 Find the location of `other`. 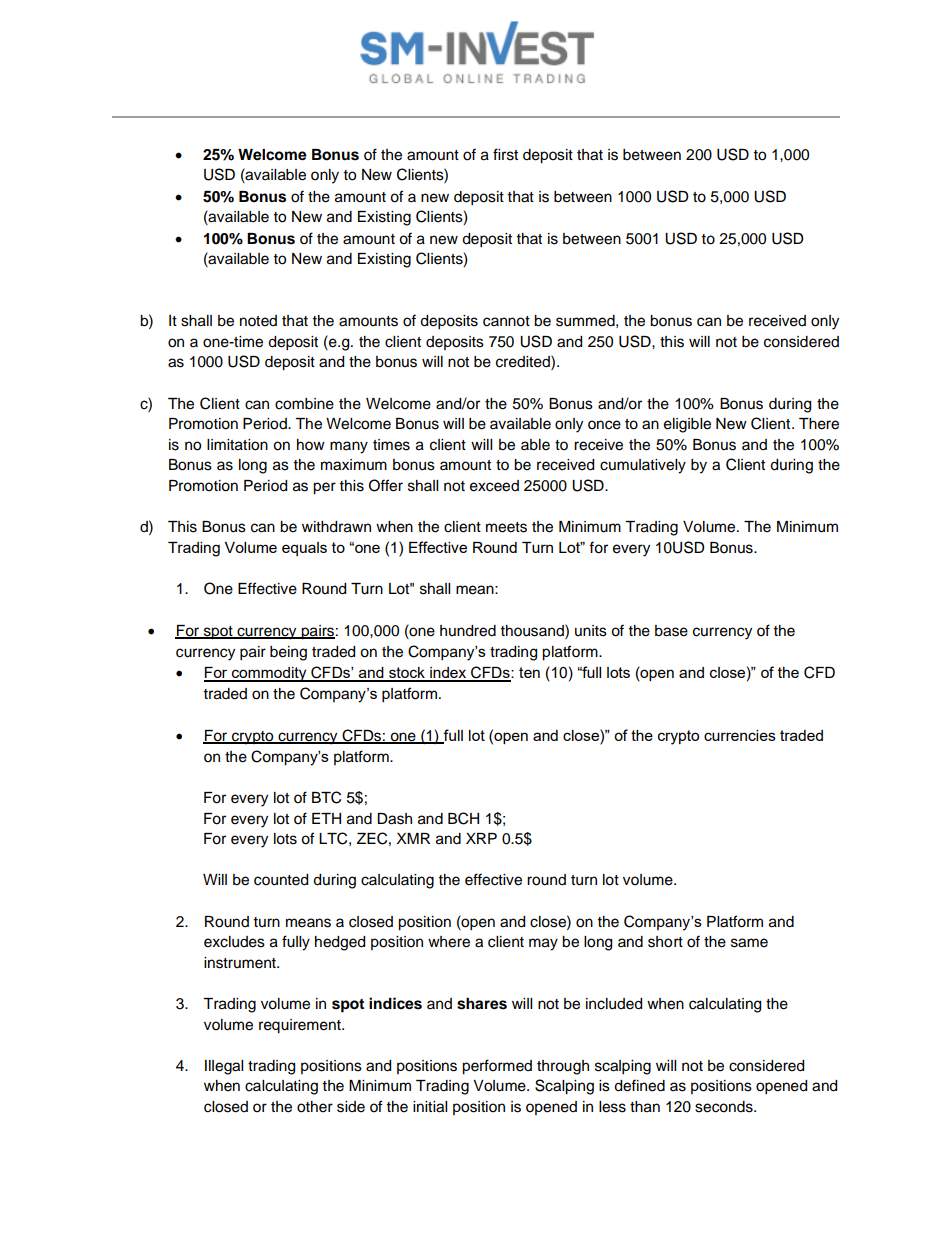

other is located at coordinates (315, 1107).
